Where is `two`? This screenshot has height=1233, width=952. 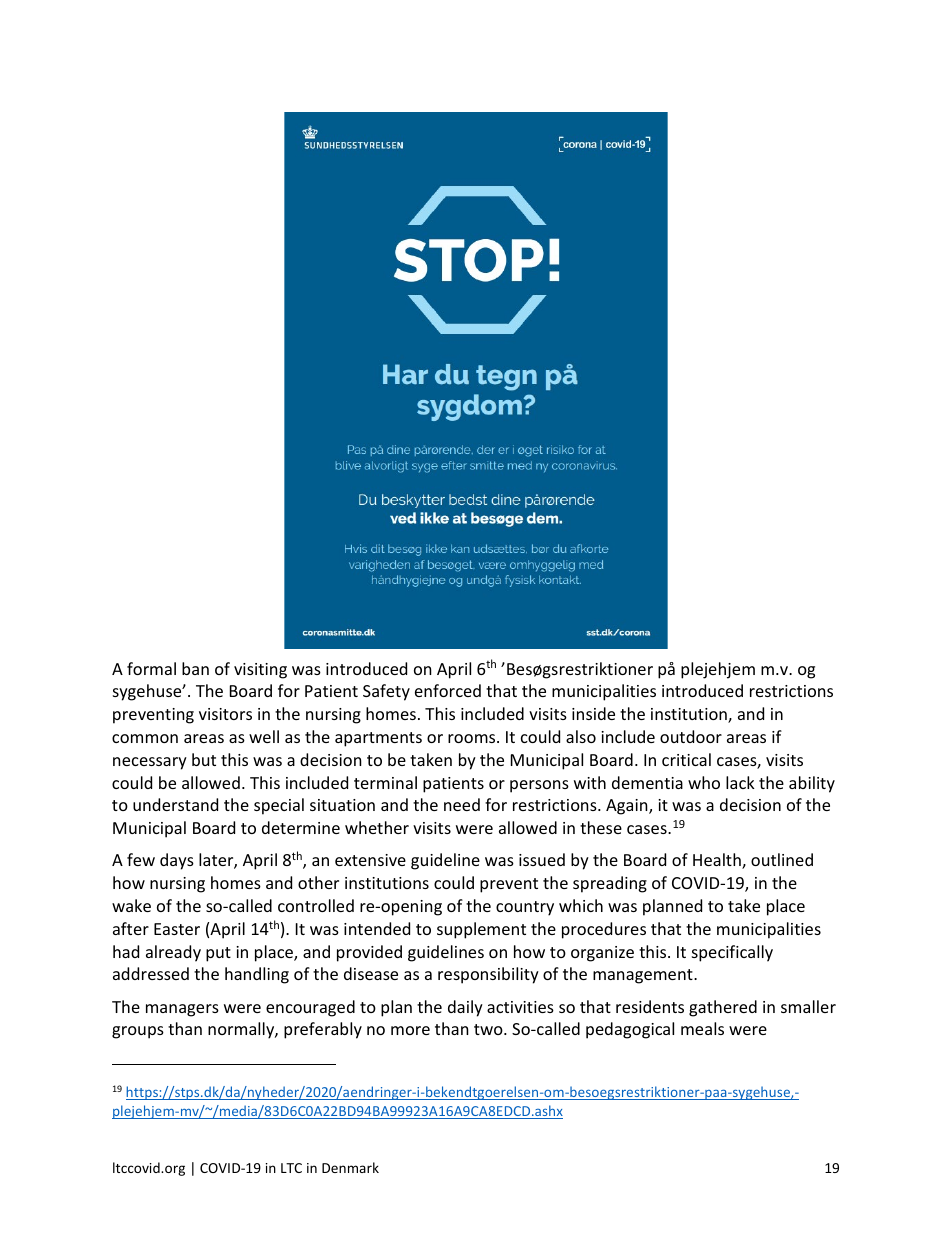 two is located at coordinates (489, 1029).
